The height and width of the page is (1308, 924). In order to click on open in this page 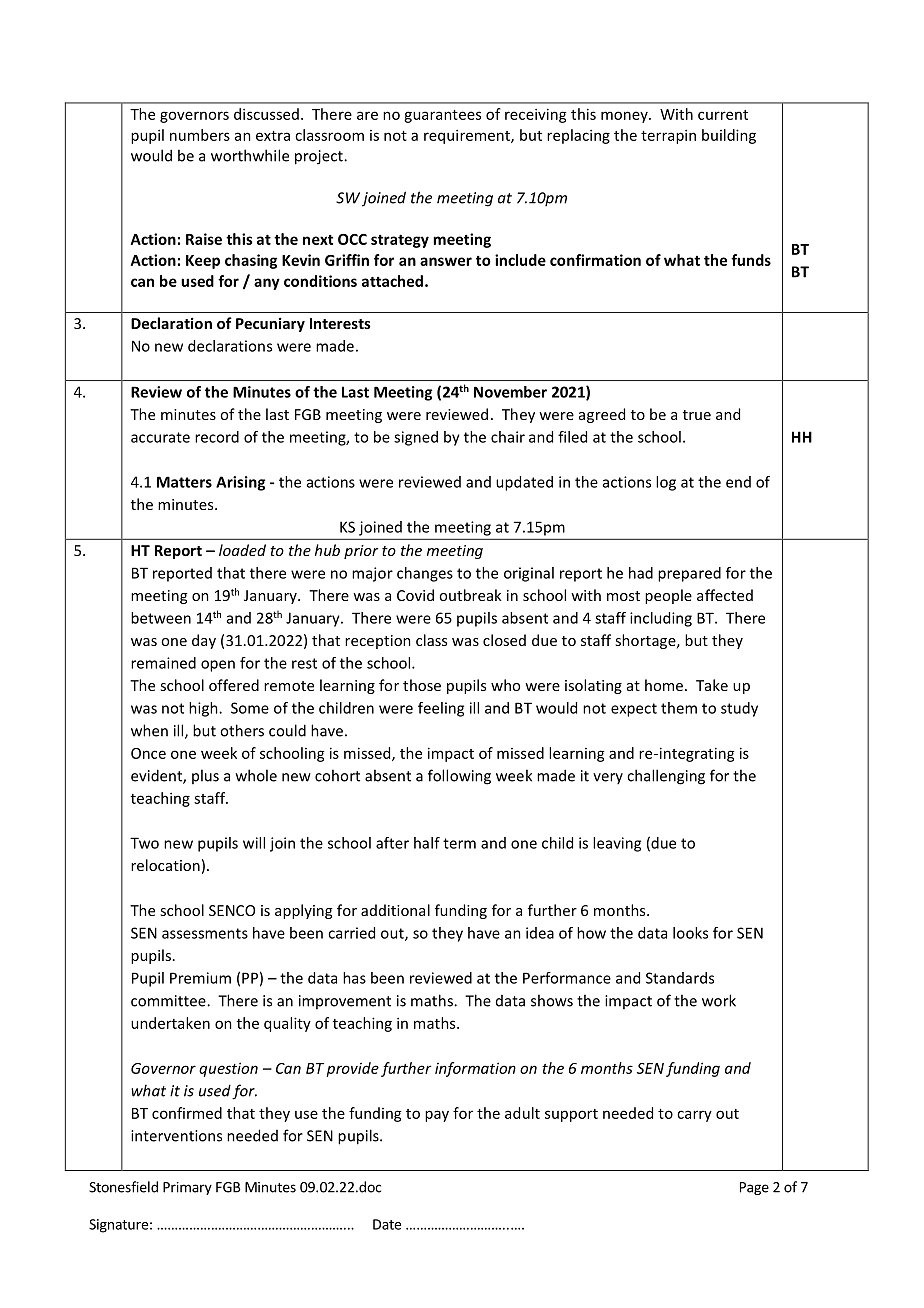, I will do `click(218, 666)`.
